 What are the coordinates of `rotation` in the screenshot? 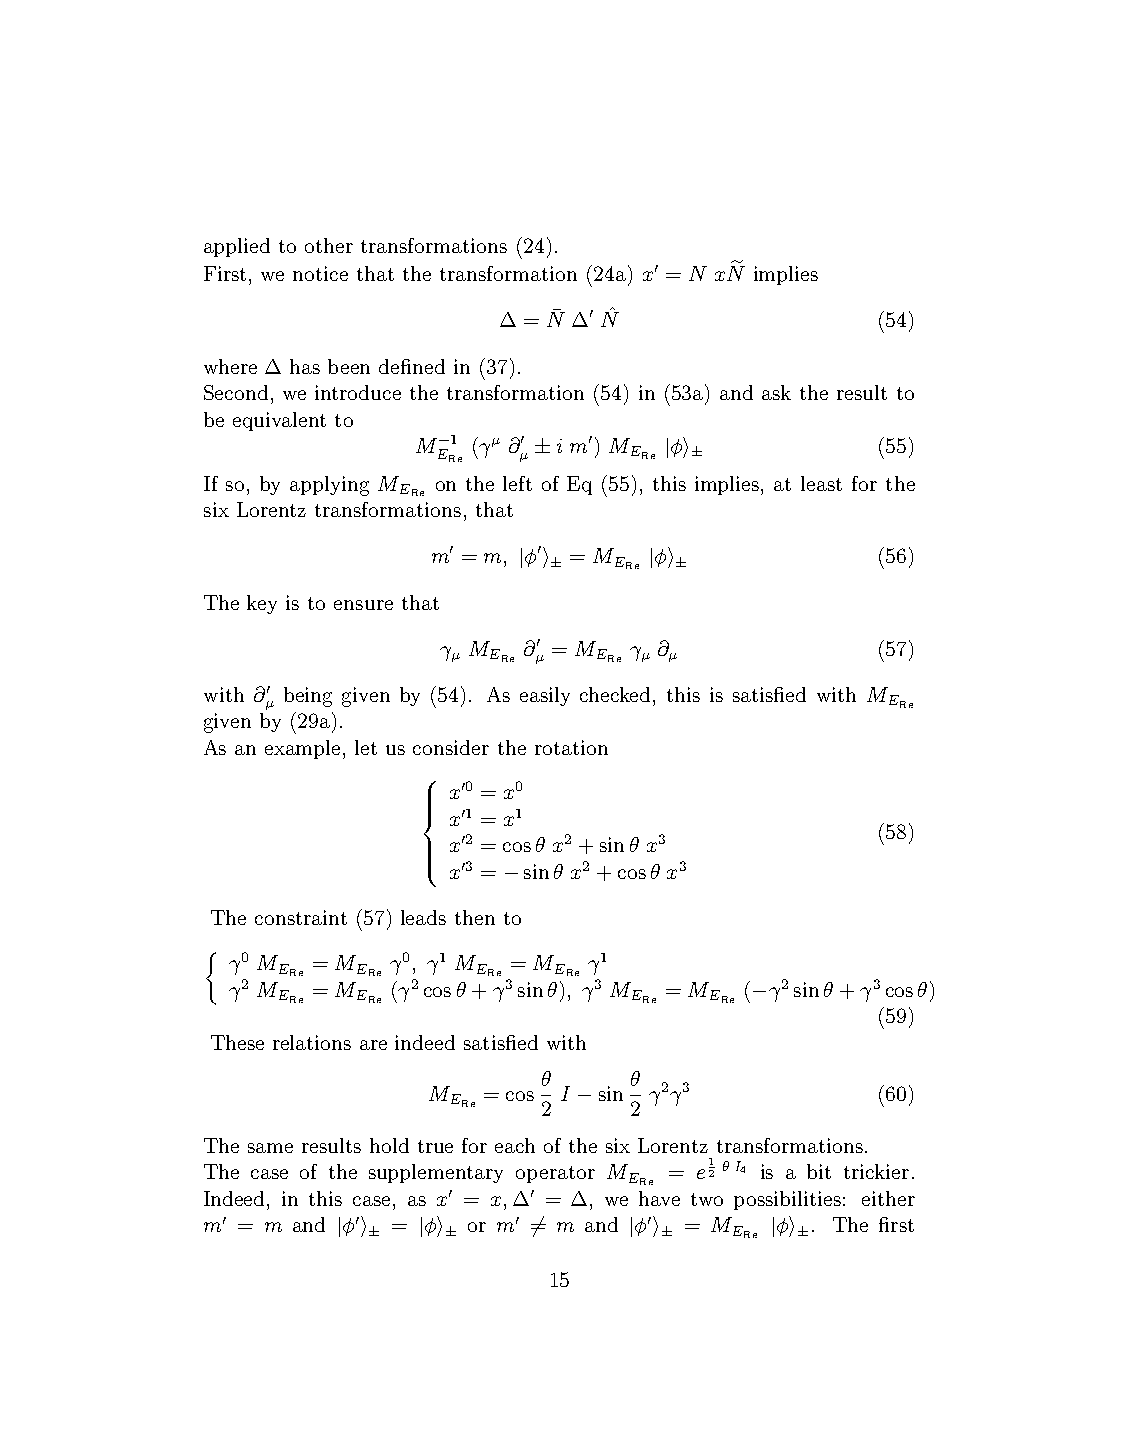 It's located at (571, 747).
